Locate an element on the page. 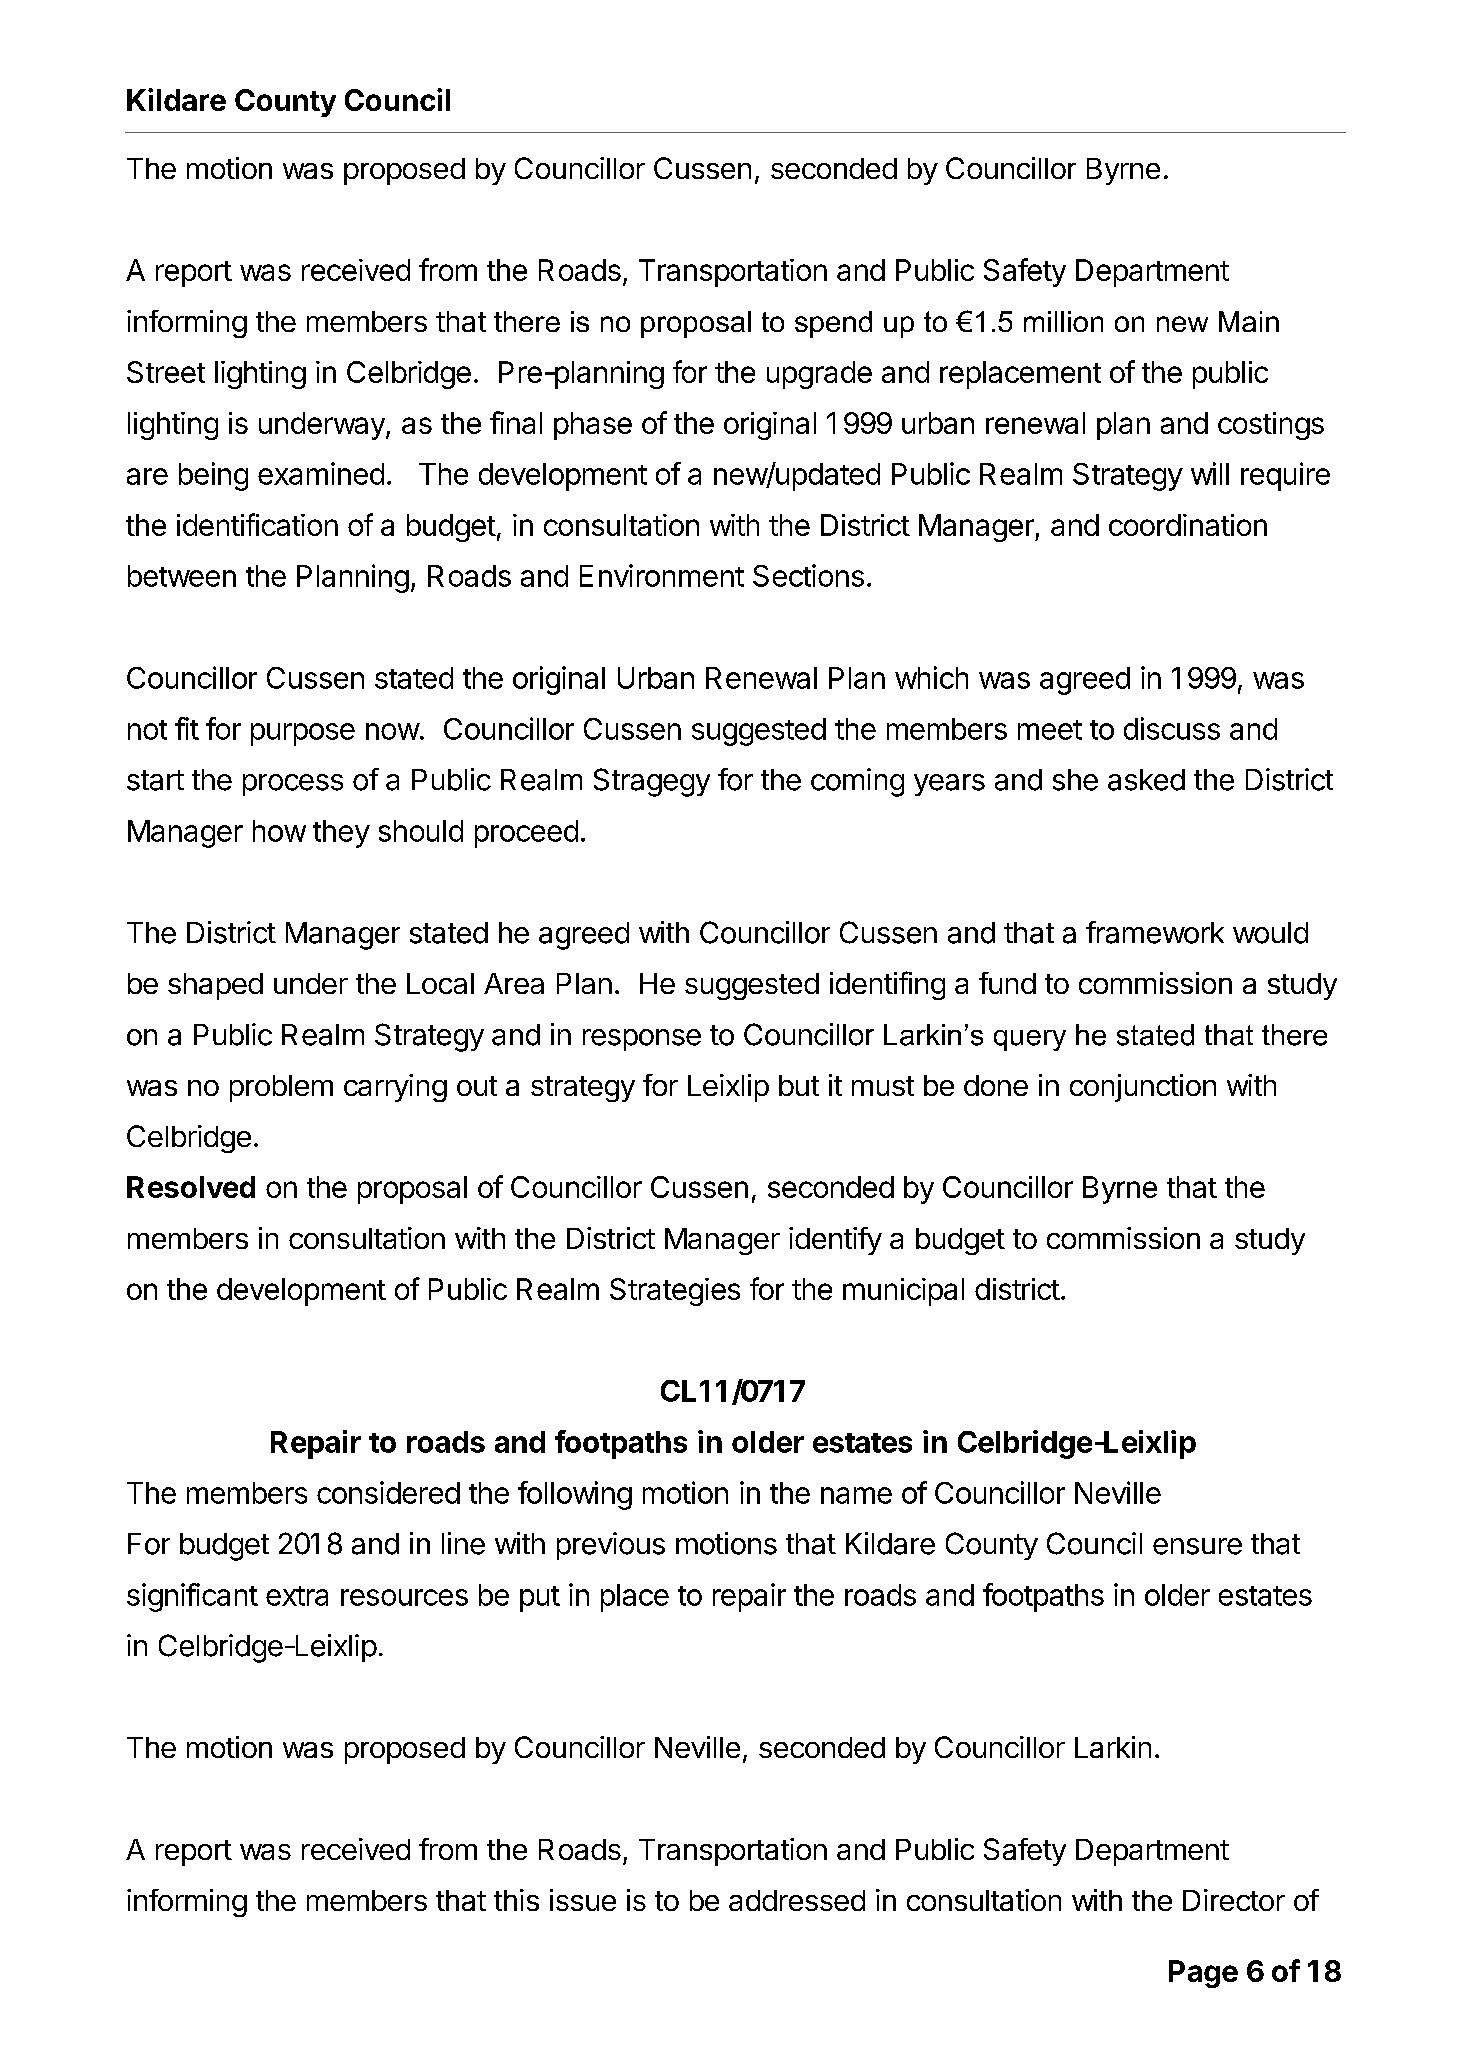 This document has height=2072, width=1465. million is located at coordinates (1063, 321).
